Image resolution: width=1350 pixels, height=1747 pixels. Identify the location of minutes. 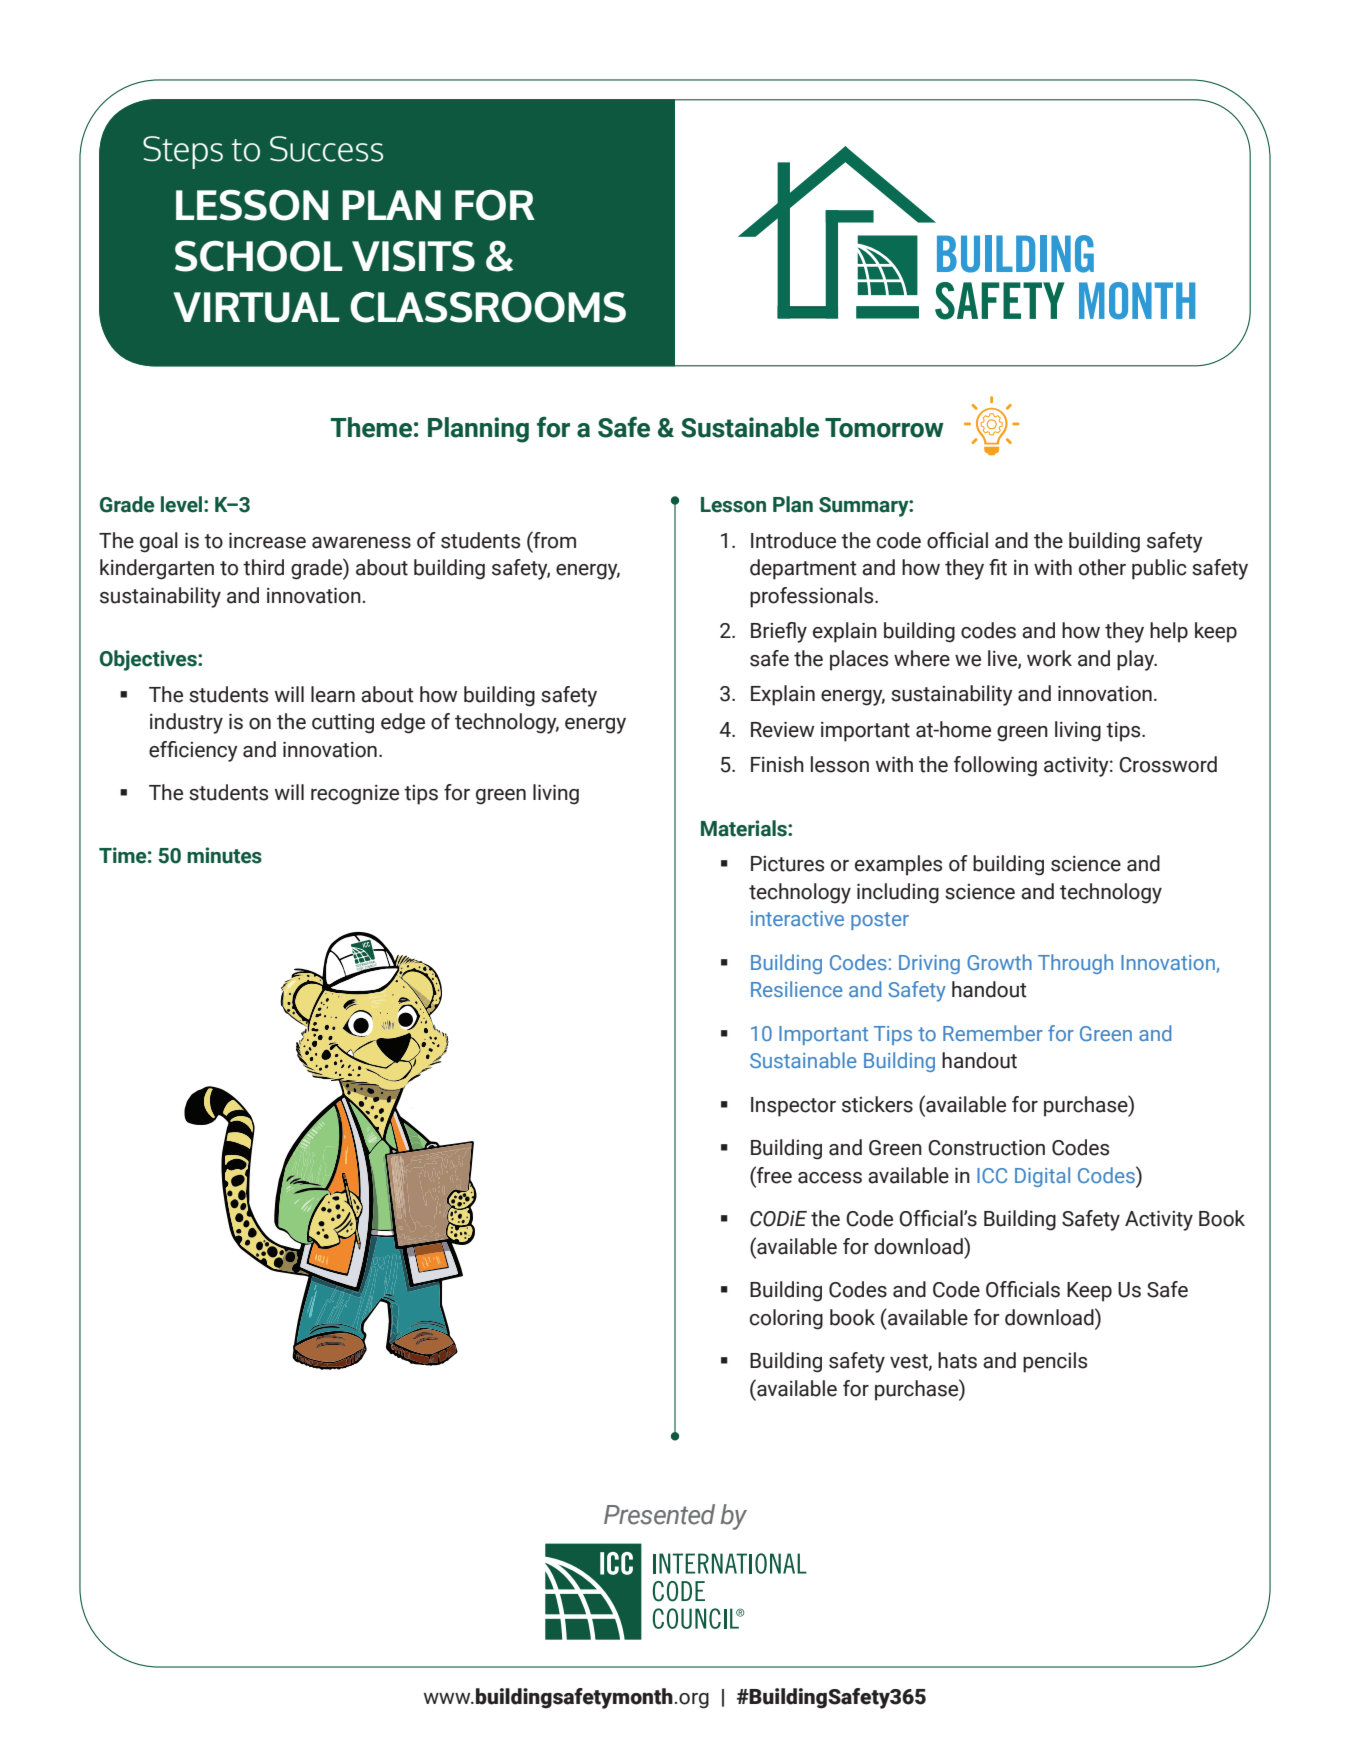
(224, 855).
